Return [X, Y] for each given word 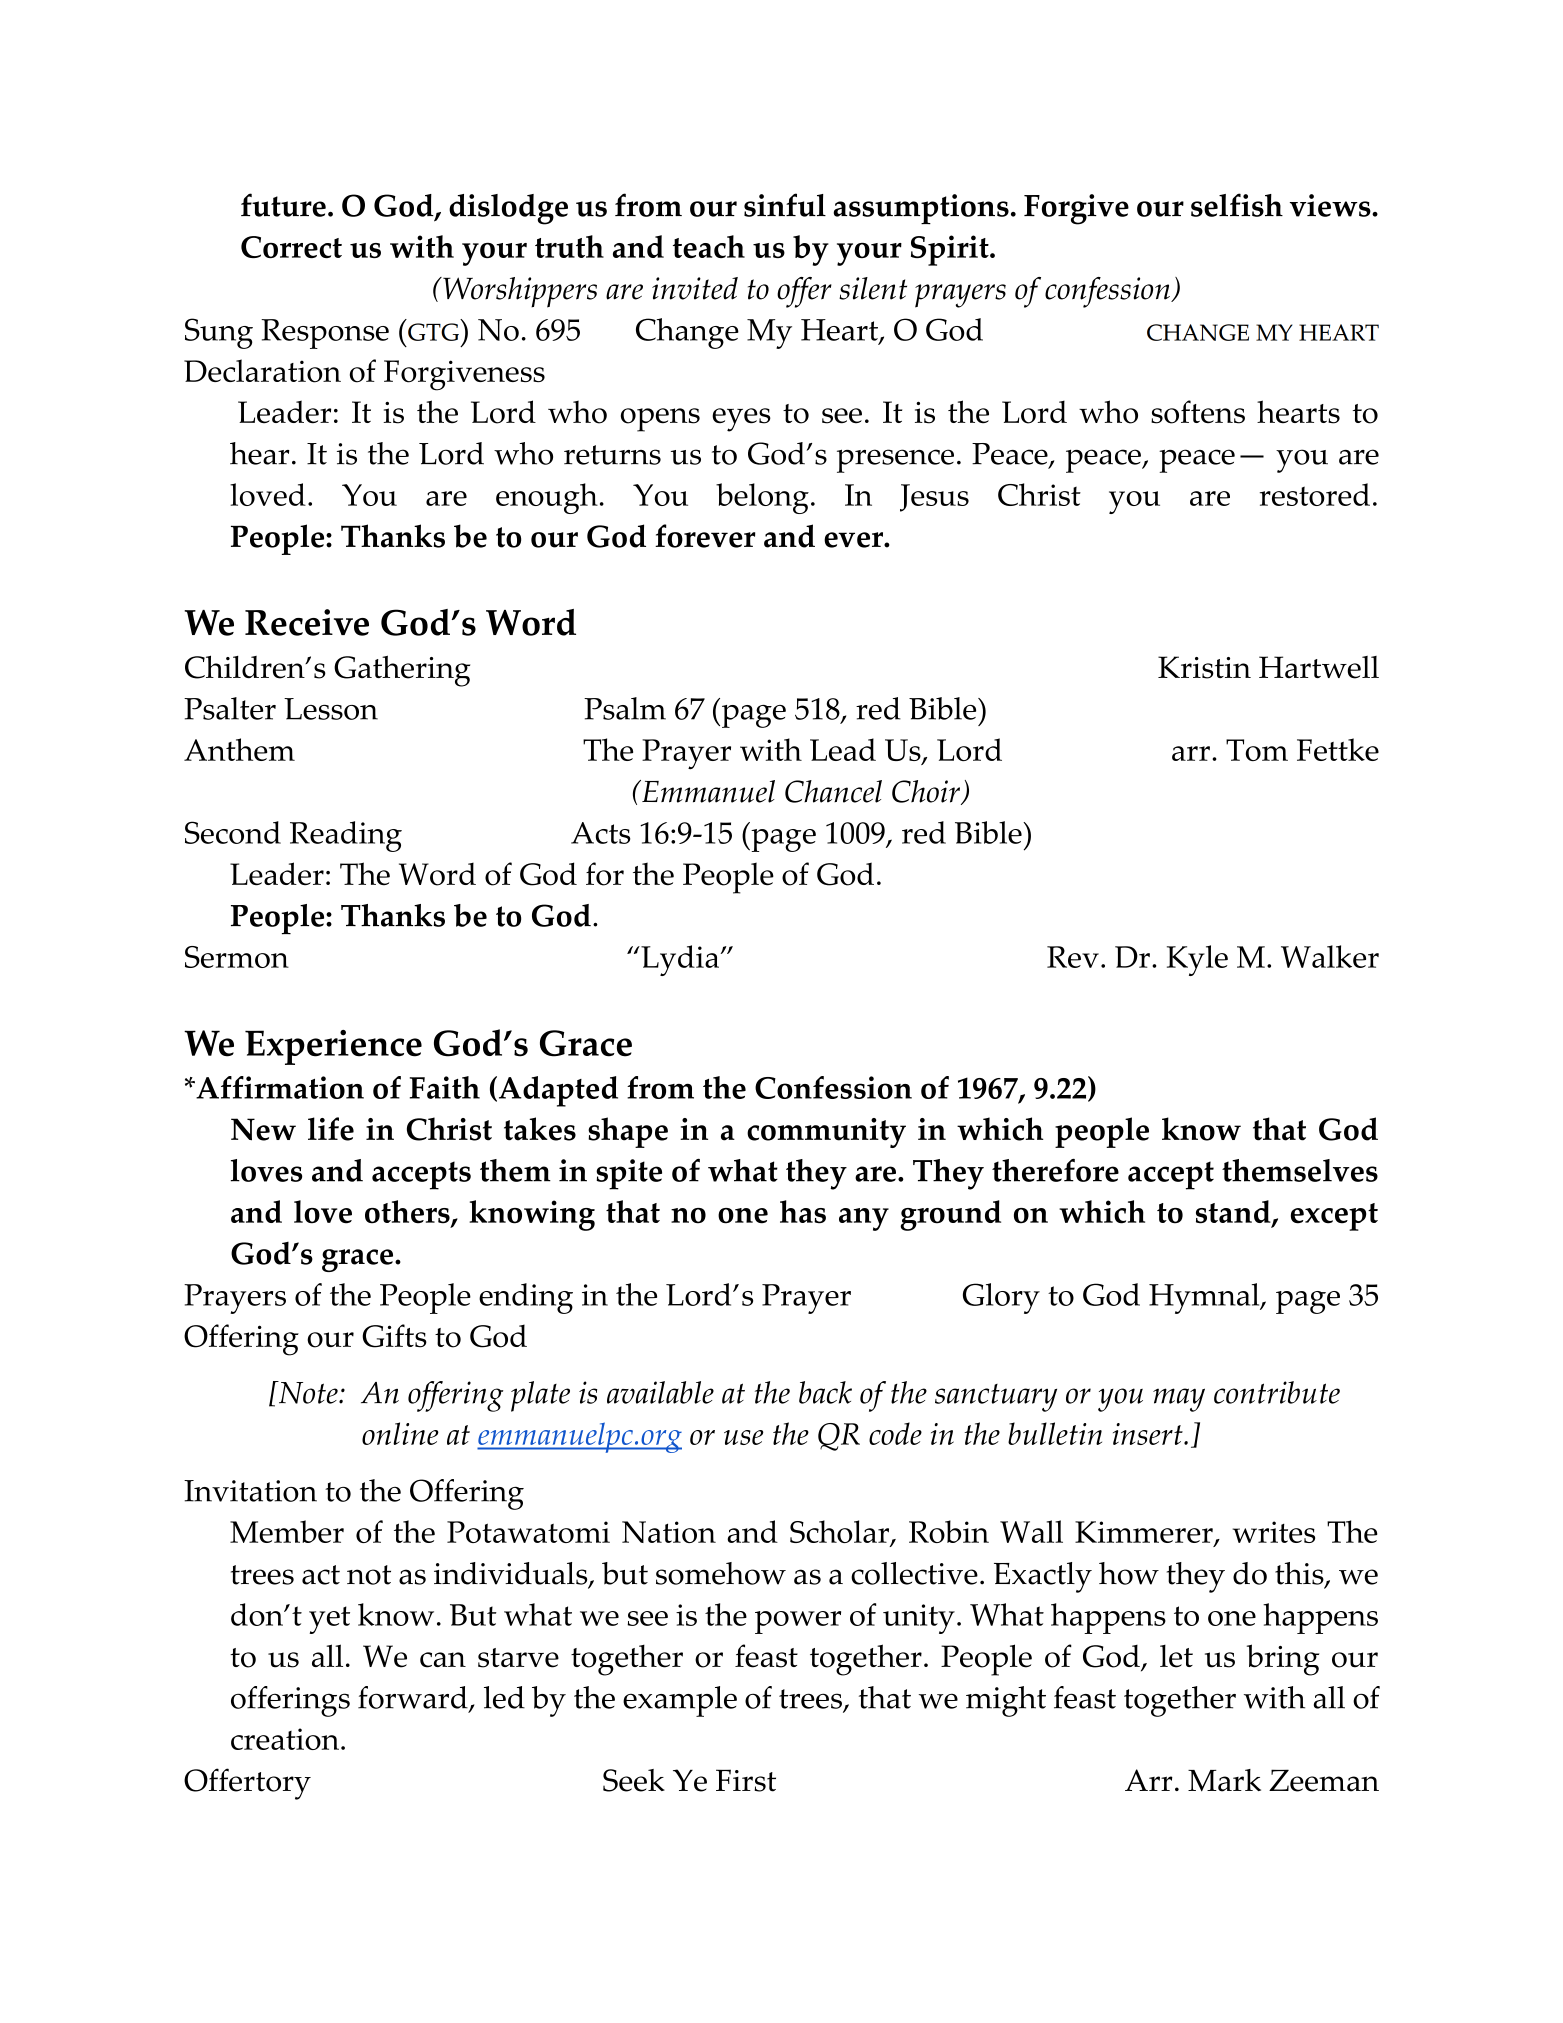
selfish [1237, 205]
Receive [307, 622]
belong [762, 498]
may [1179, 1400]
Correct [291, 247]
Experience [333, 1047]
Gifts [394, 1336]
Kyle [1197, 960]
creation [285, 1739]
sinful [785, 205]
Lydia [679, 960]
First [746, 1780]
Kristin [1204, 667]
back [825, 1392]
